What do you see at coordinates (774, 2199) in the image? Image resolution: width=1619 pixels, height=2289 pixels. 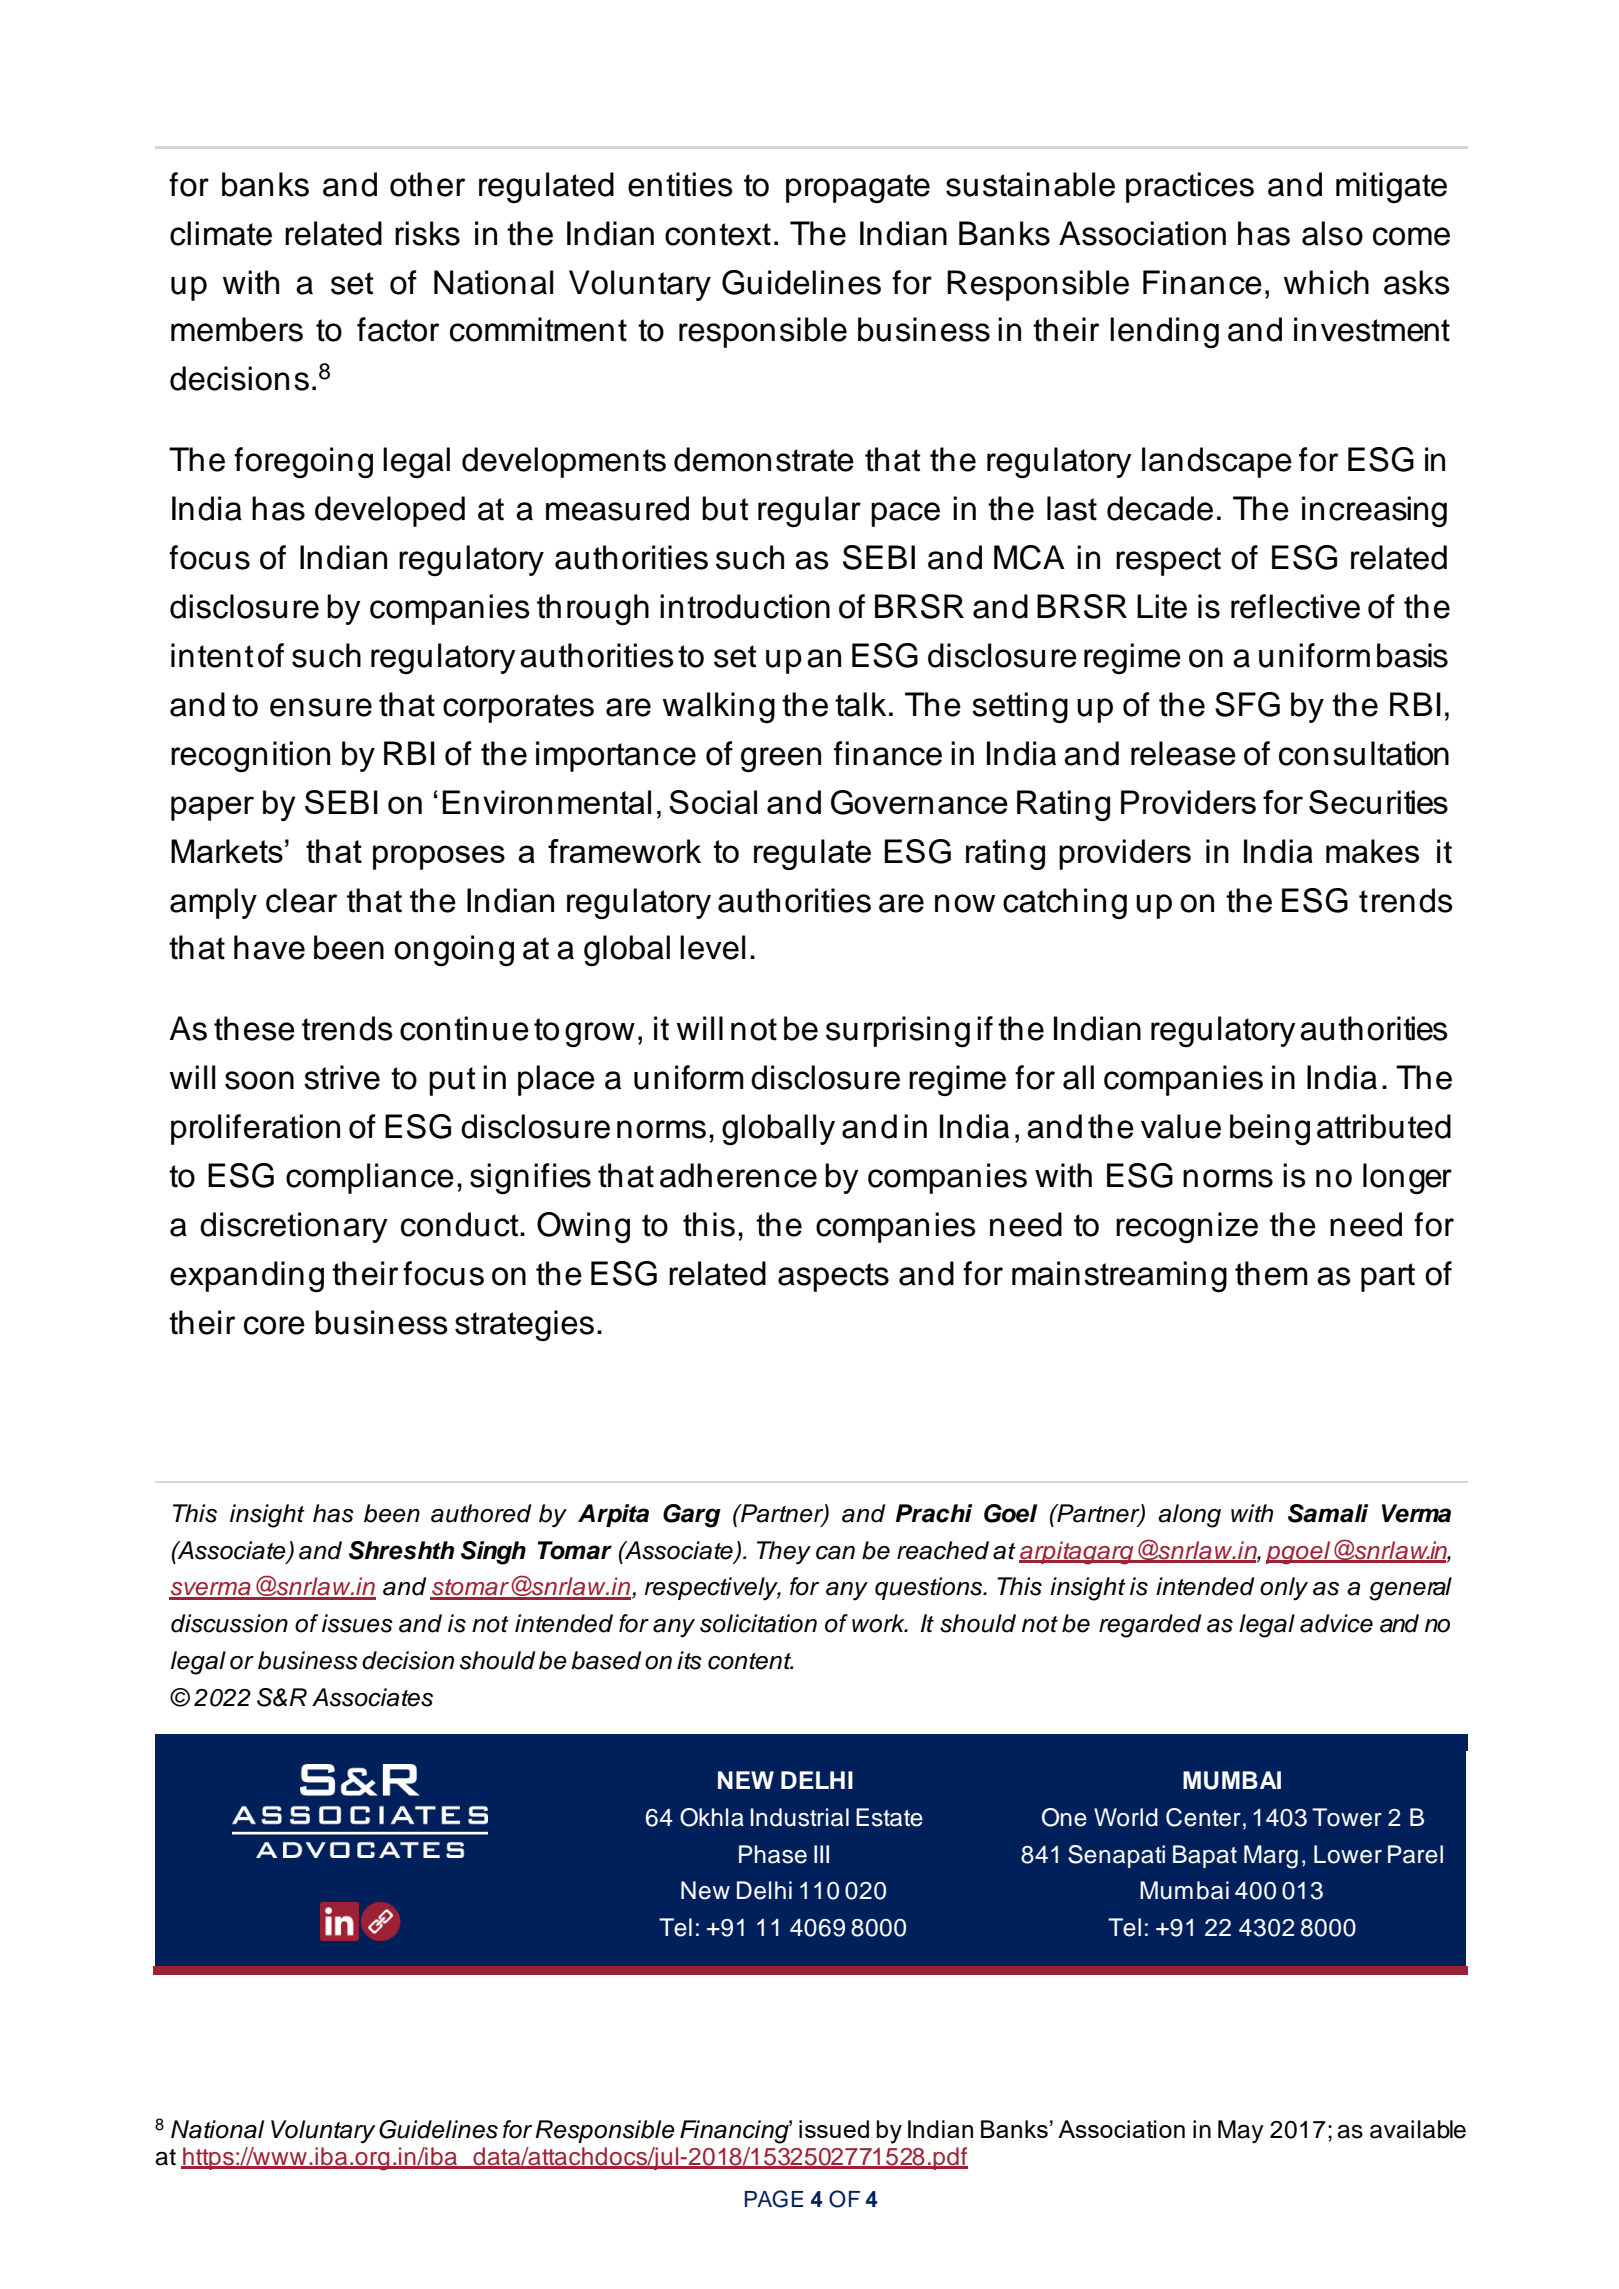 I see `PAGE` at bounding box center [774, 2199].
